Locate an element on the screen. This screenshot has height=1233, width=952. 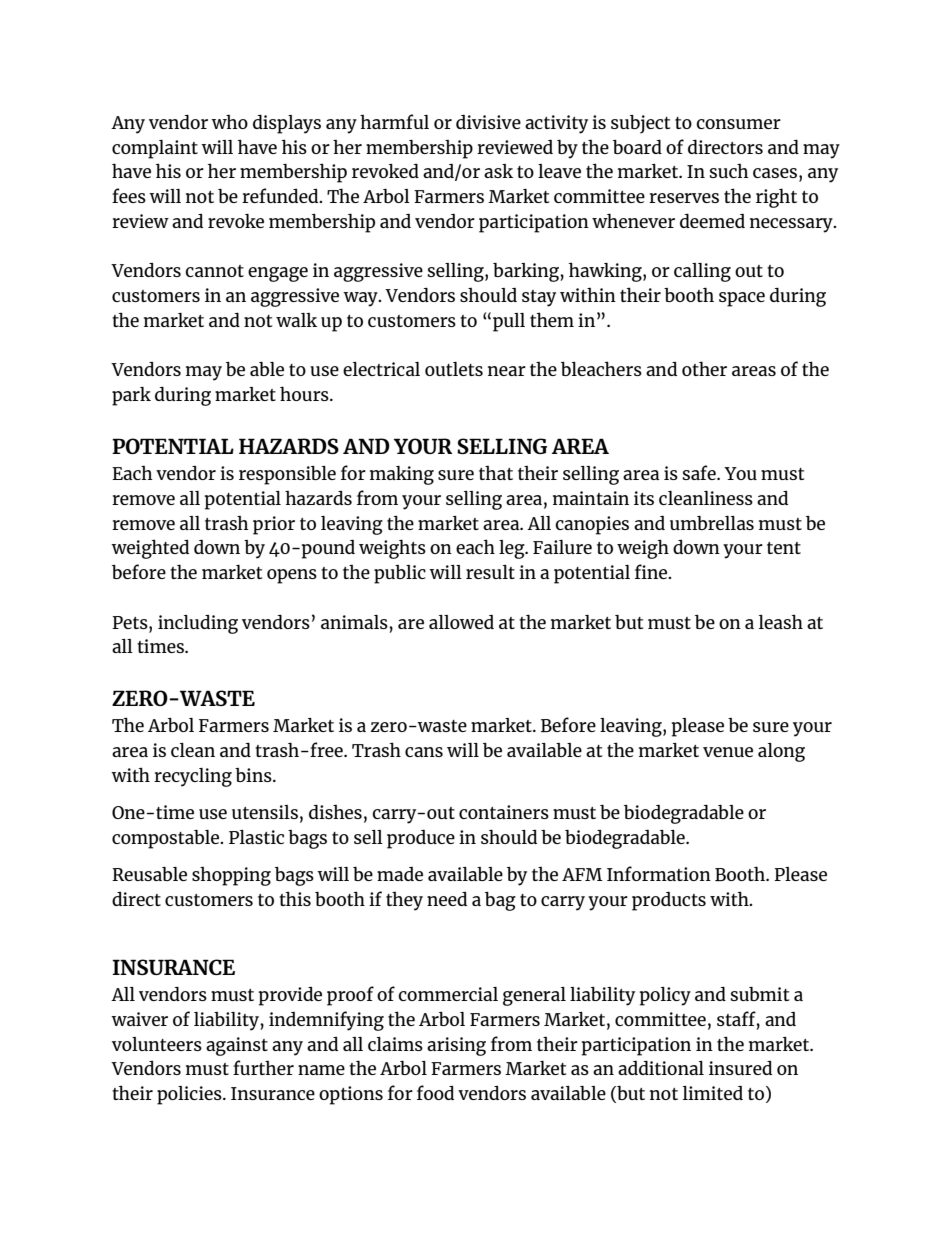
ask is located at coordinates (498, 171).
